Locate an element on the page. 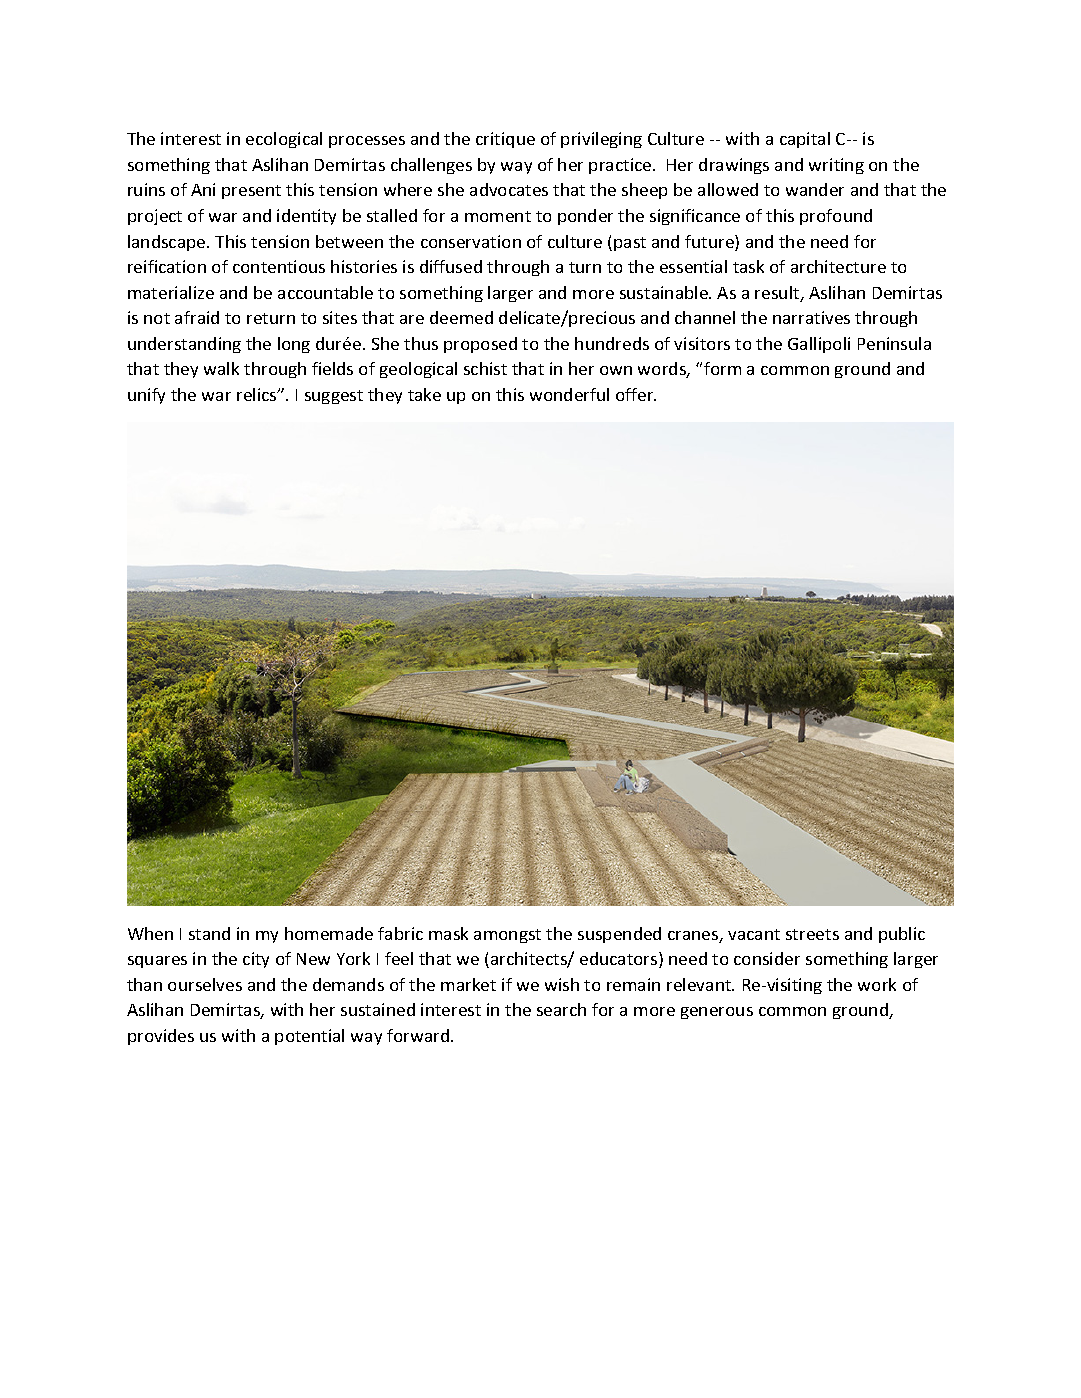  streets is located at coordinates (812, 934).
